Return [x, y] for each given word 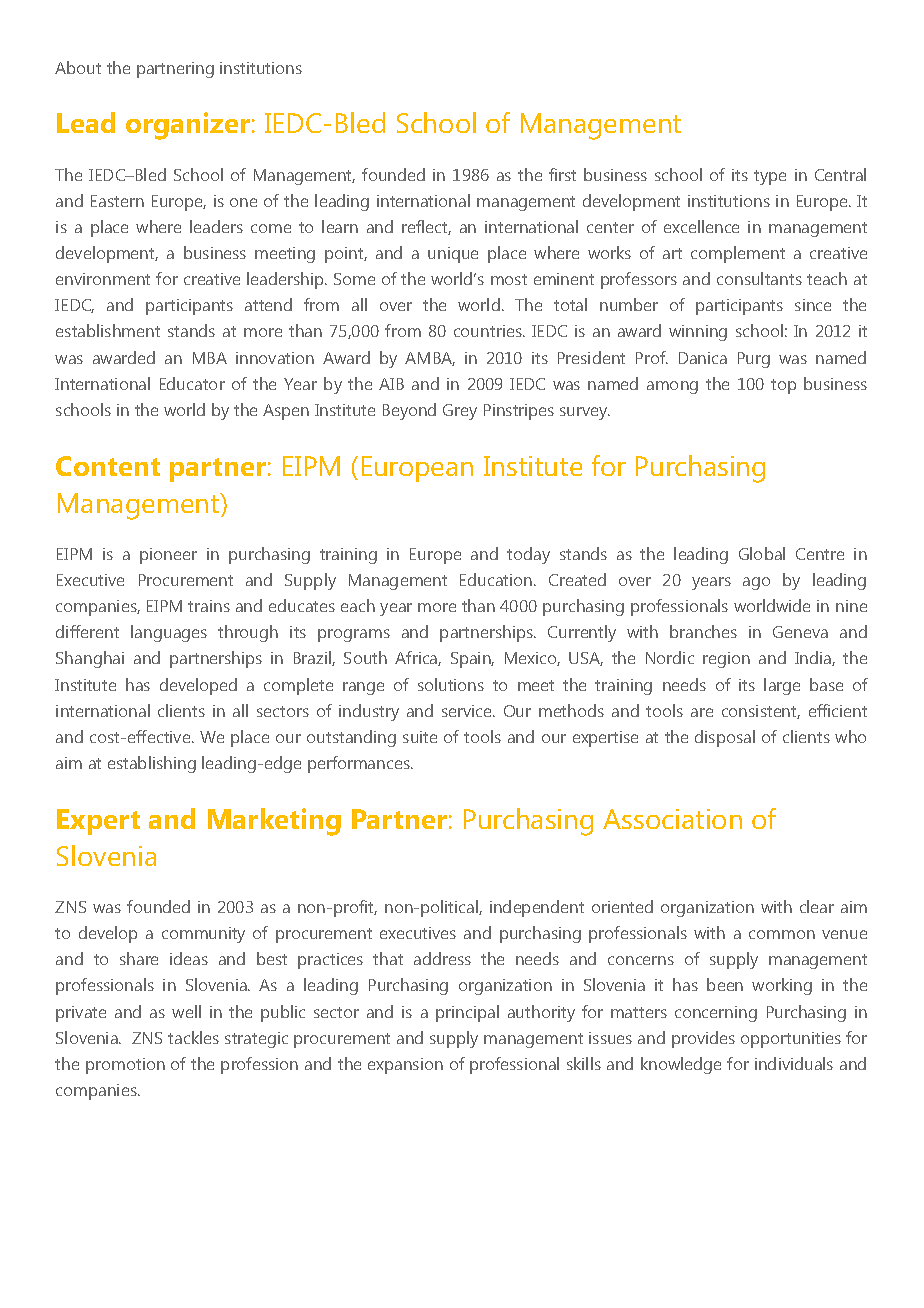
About [78, 67]
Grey [460, 412]
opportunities [791, 1040]
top [783, 386]
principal [467, 1013]
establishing [152, 764]
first [562, 174]
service [468, 711]
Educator [192, 383]
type [770, 177]
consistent [761, 712]
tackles [193, 1037]
